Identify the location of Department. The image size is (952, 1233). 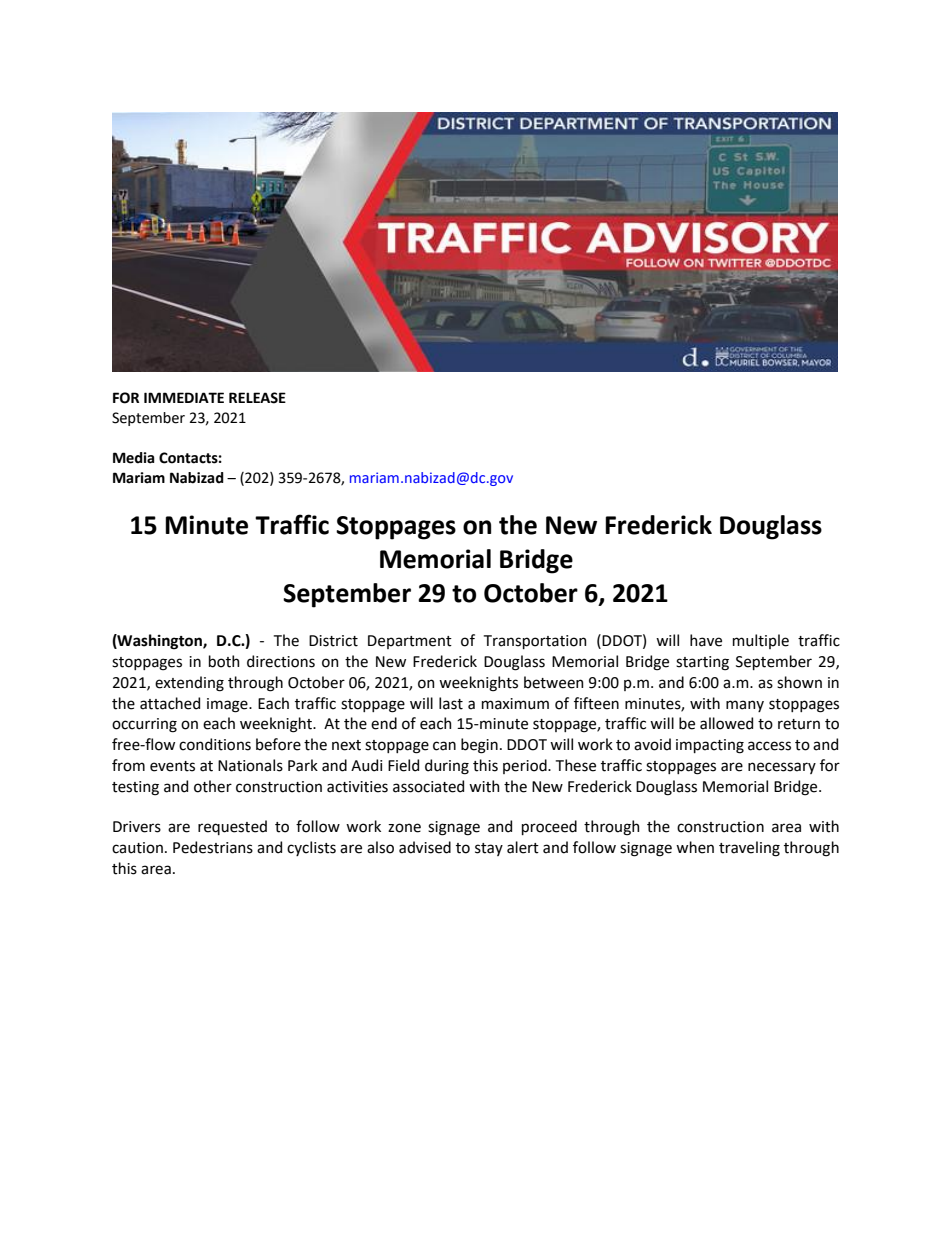
(410, 642).
